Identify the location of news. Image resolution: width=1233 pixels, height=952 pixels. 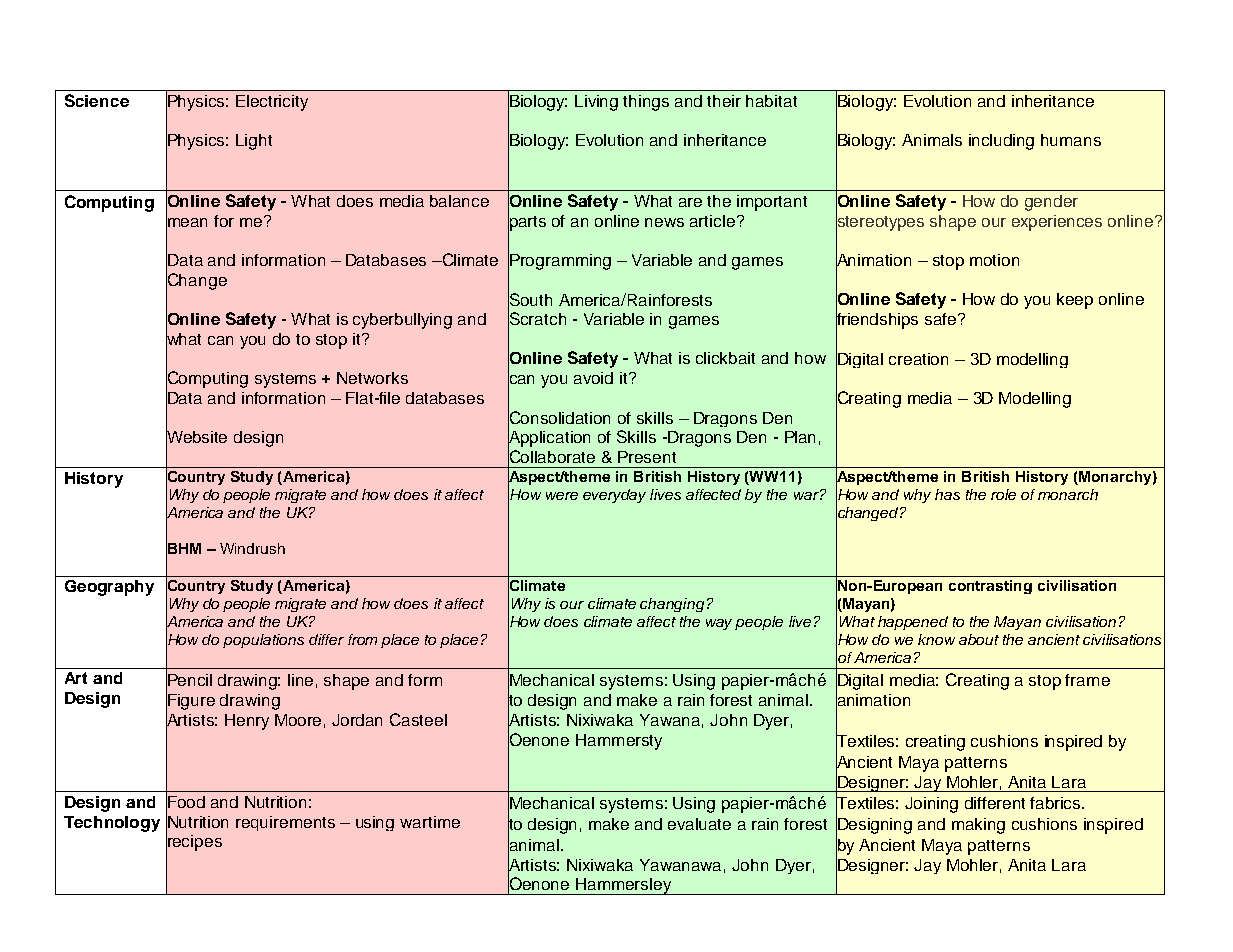
(664, 222).
